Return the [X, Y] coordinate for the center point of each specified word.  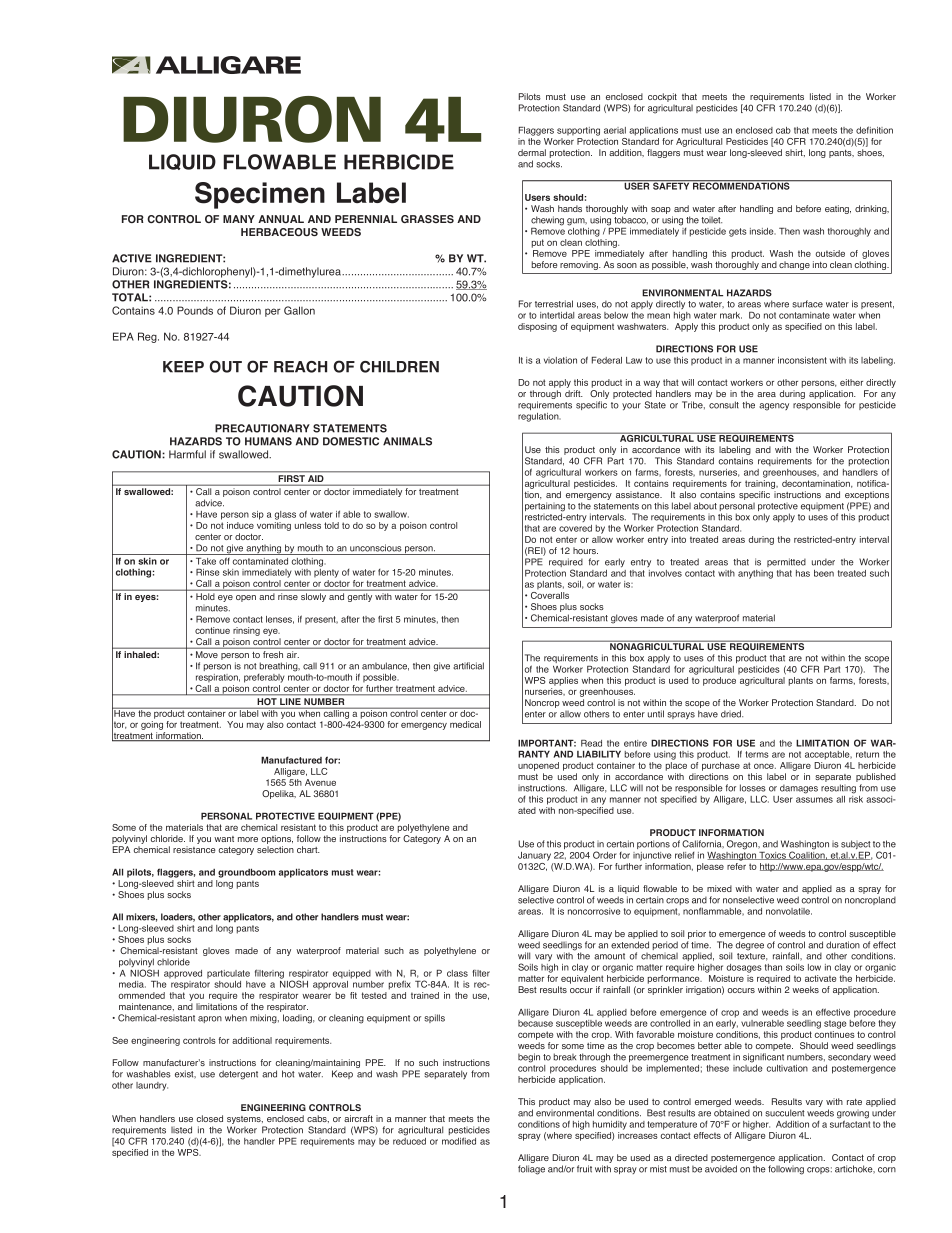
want [224, 839]
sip [258, 515]
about [705, 506]
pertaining [545, 508]
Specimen [260, 195]
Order [605, 855]
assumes [814, 800]
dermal [532, 152]
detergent [238, 1075]
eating [838, 209]
